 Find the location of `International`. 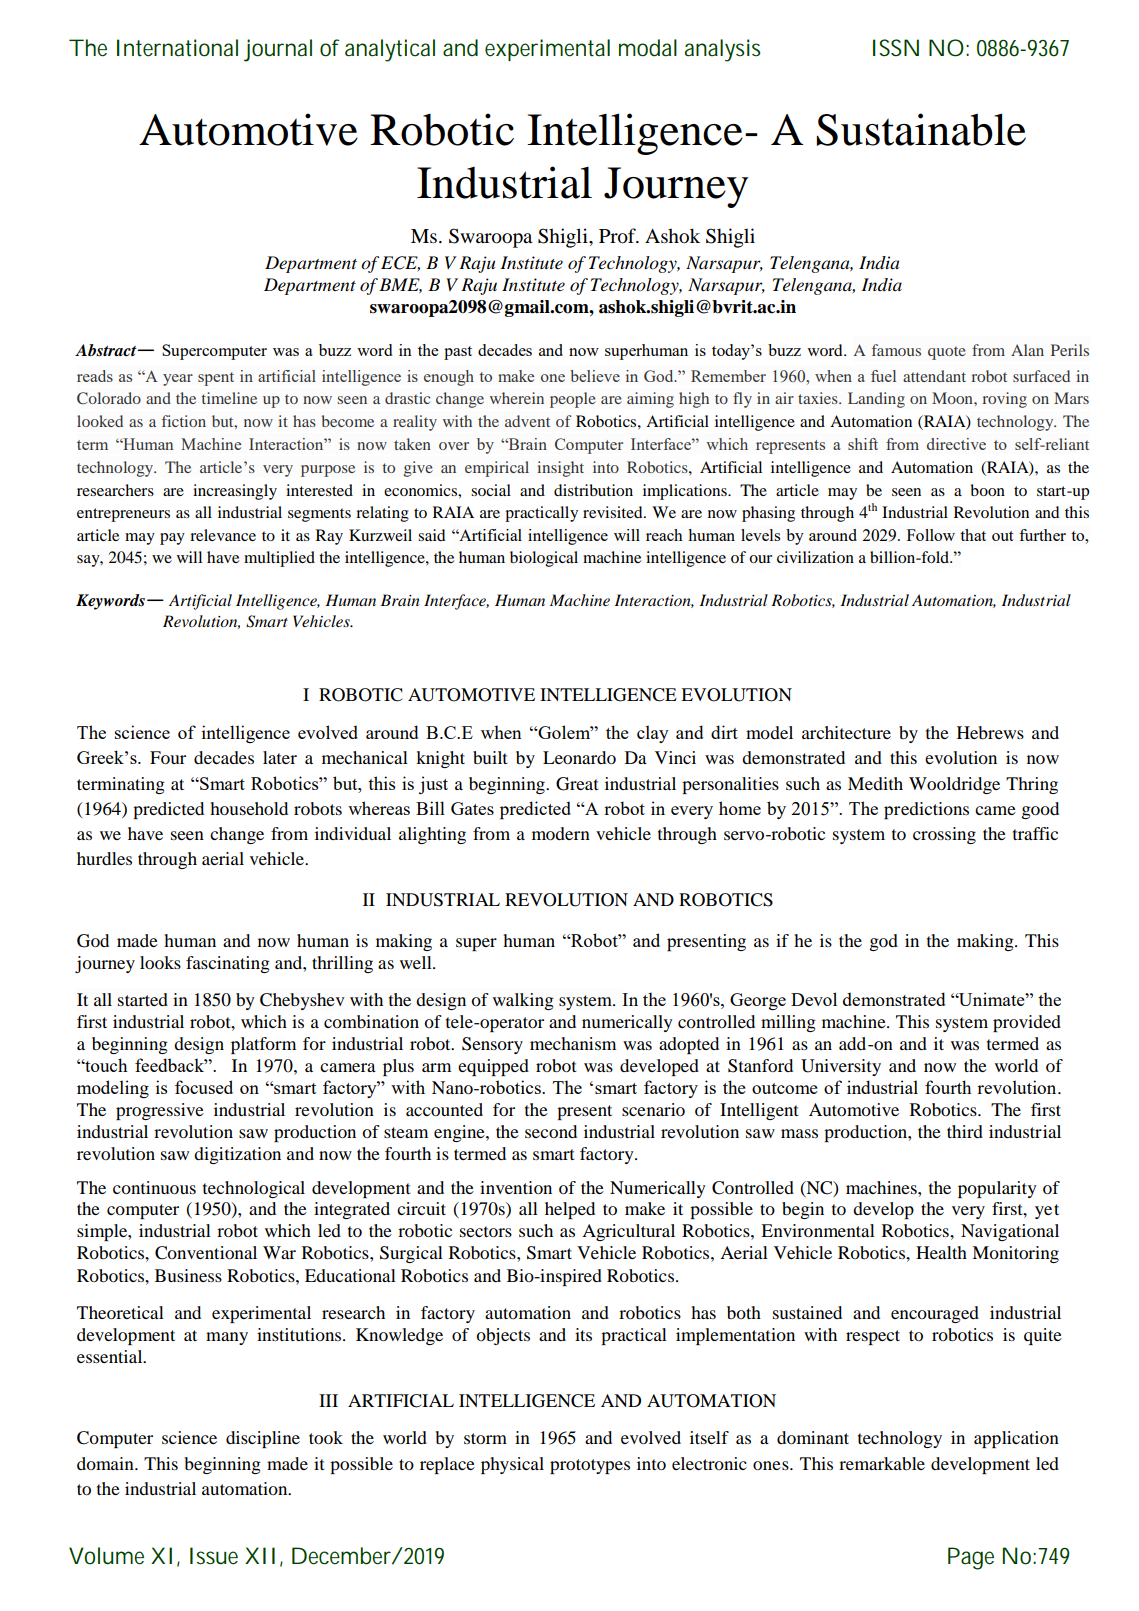

International is located at coordinates (177, 48).
